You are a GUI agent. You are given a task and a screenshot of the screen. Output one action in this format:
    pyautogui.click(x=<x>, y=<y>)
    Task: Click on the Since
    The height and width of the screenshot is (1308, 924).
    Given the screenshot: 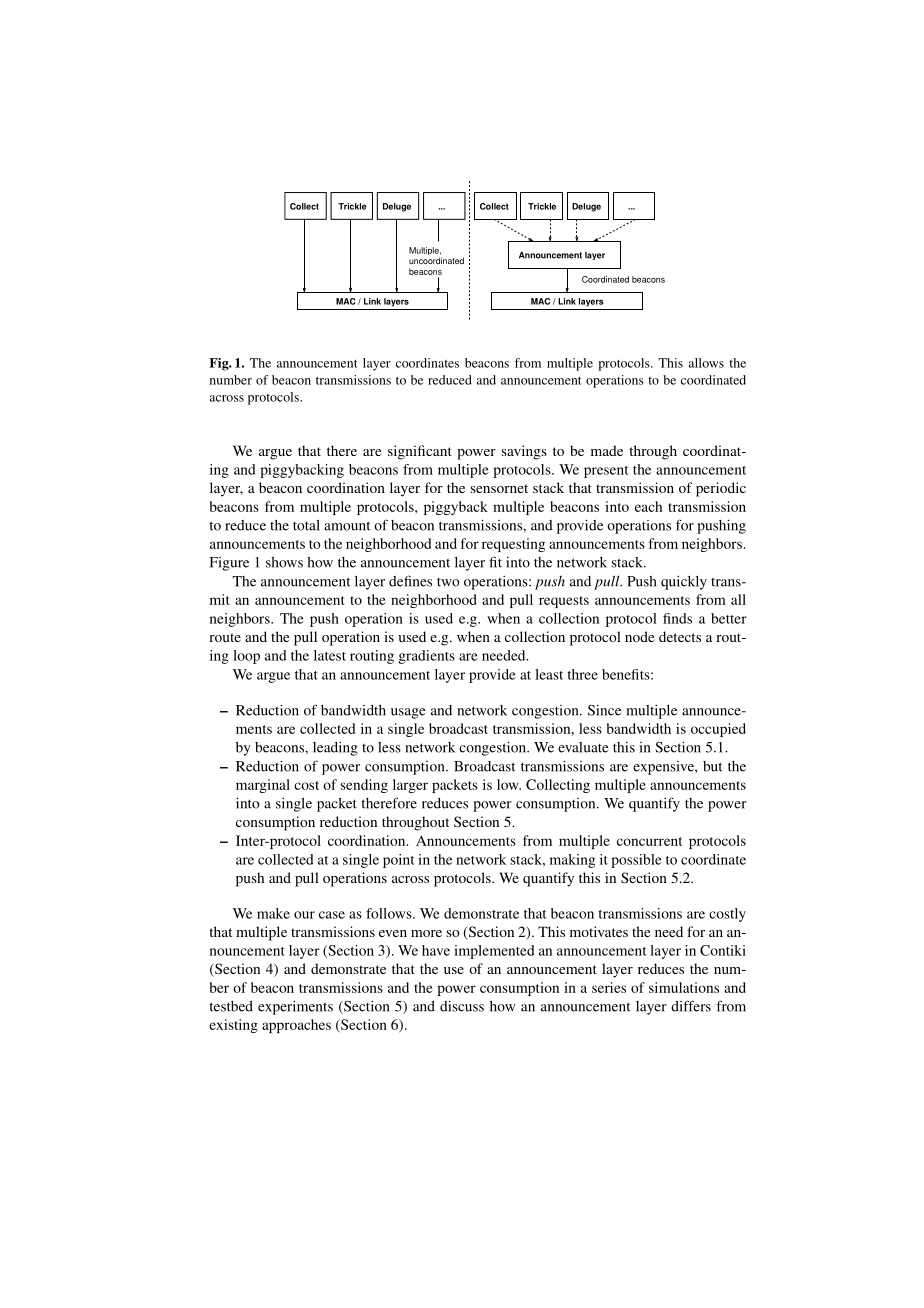 What is the action you would take?
    pyautogui.click(x=604, y=710)
